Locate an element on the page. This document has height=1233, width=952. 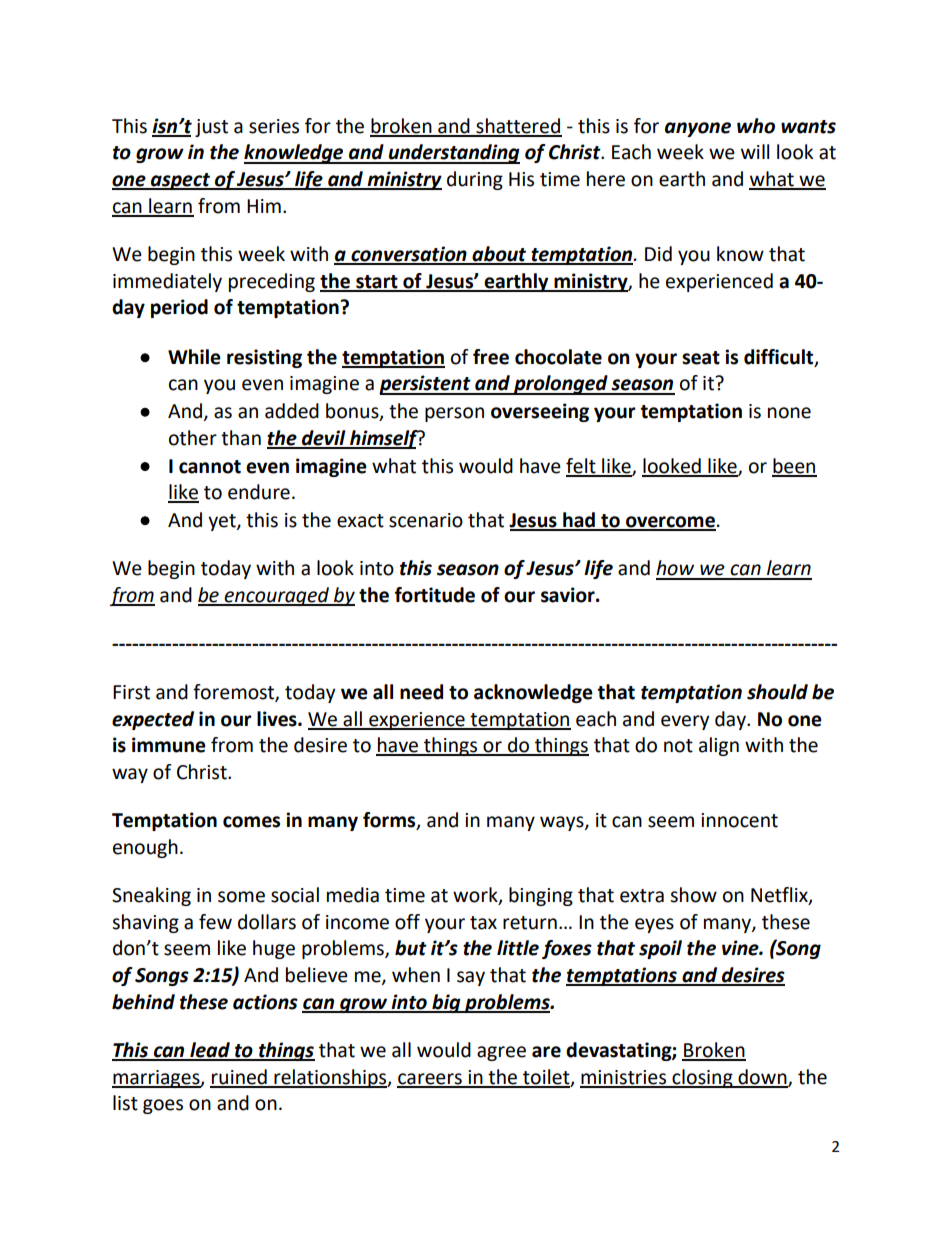
cannot is located at coordinates (210, 467).
